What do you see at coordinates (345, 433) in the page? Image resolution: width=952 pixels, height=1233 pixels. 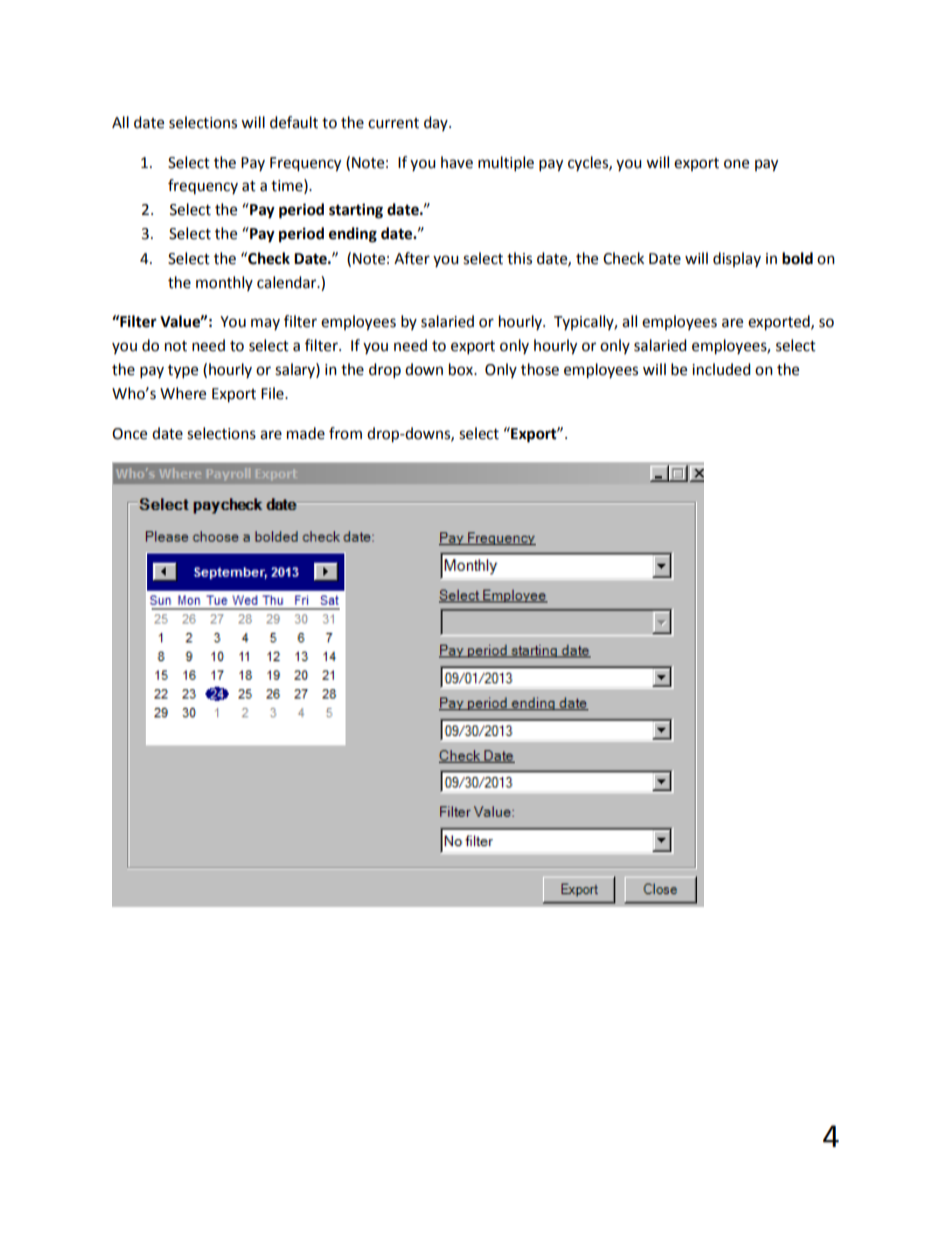 I see `from` at bounding box center [345, 433].
